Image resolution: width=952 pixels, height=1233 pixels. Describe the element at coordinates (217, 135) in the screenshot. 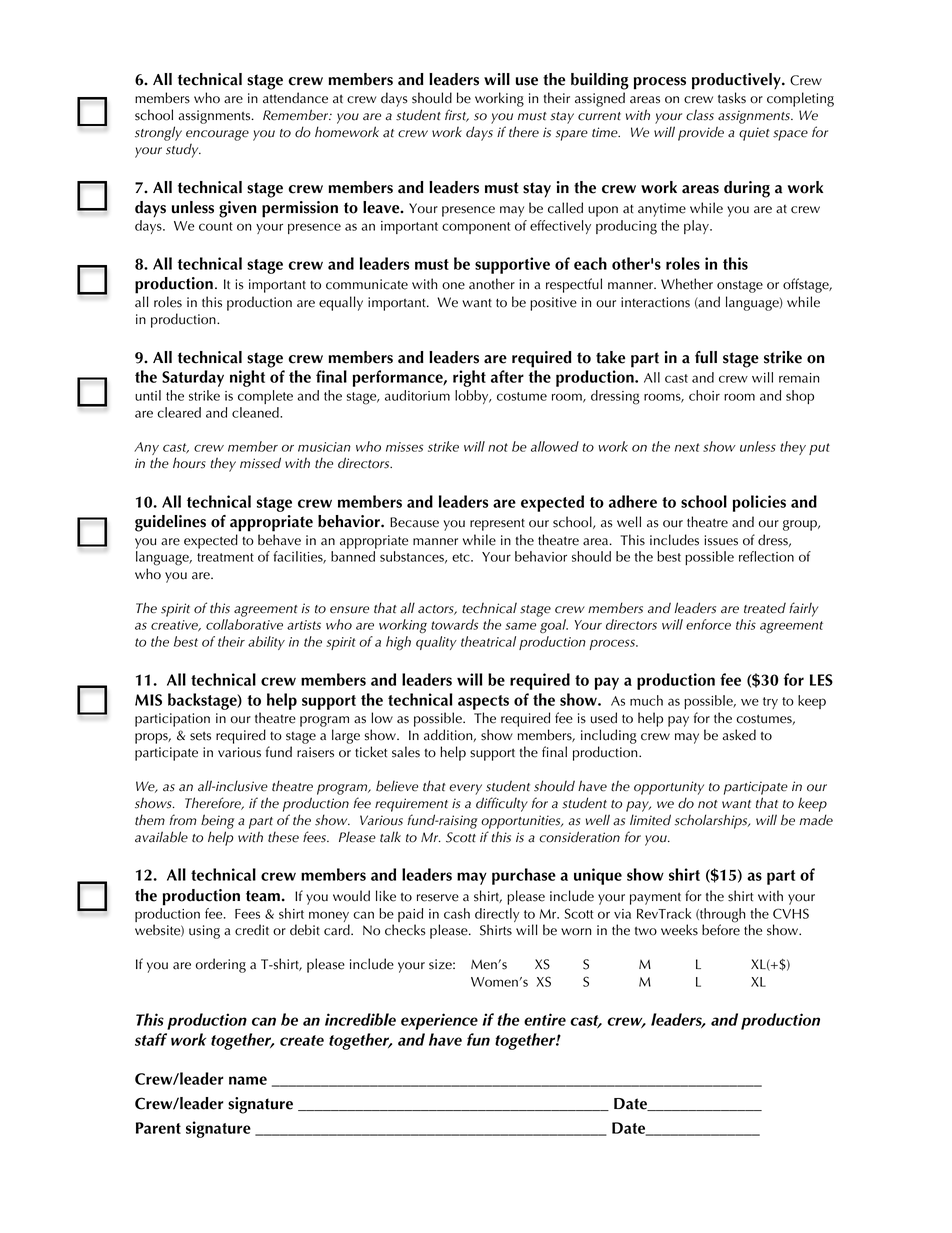

I see `encourage` at that location.
